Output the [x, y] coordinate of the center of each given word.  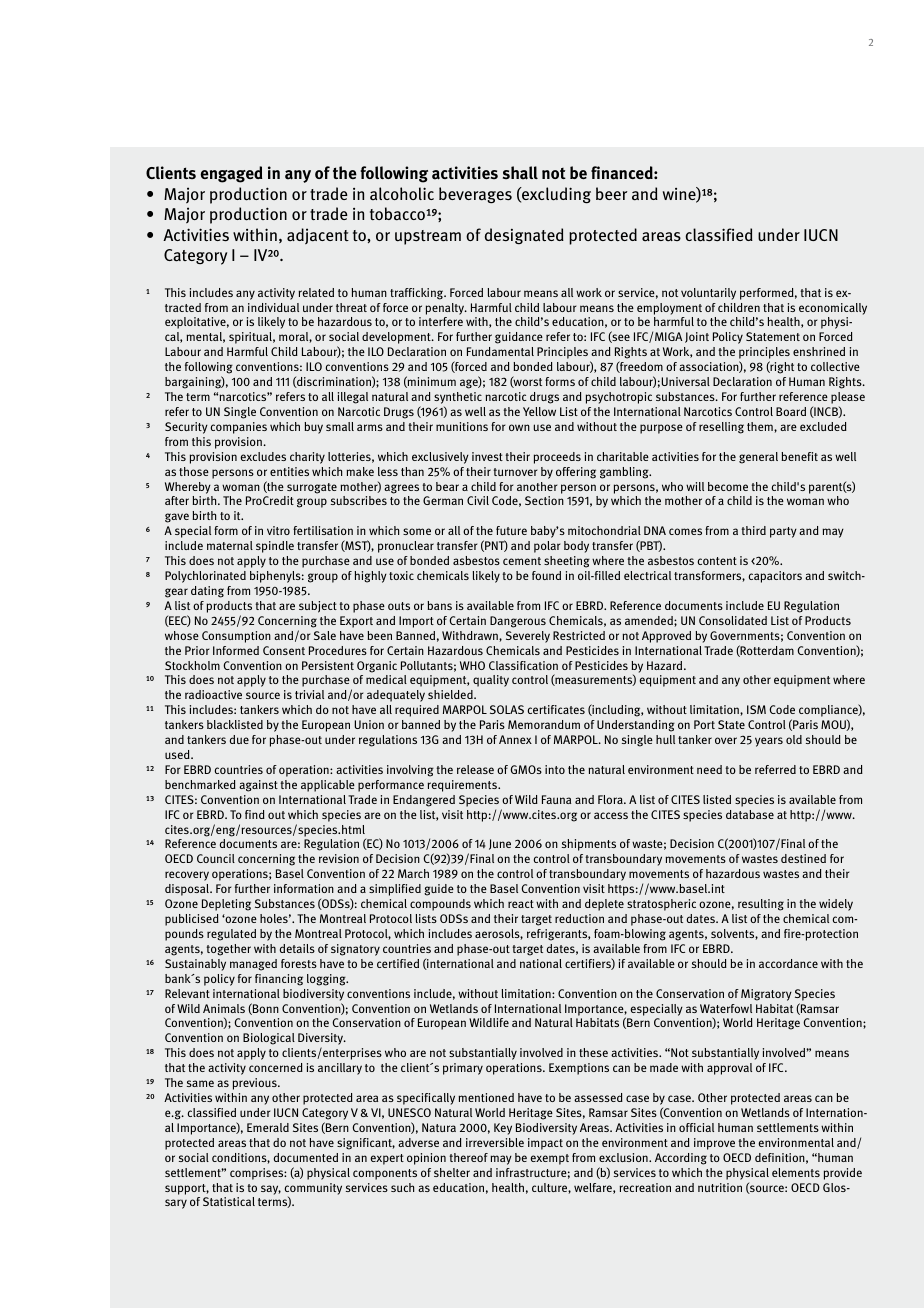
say [271, 1190]
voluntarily [708, 294]
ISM [756, 709]
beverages [475, 195]
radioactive [213, 694]
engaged [231, 174]
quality [491, 681]
